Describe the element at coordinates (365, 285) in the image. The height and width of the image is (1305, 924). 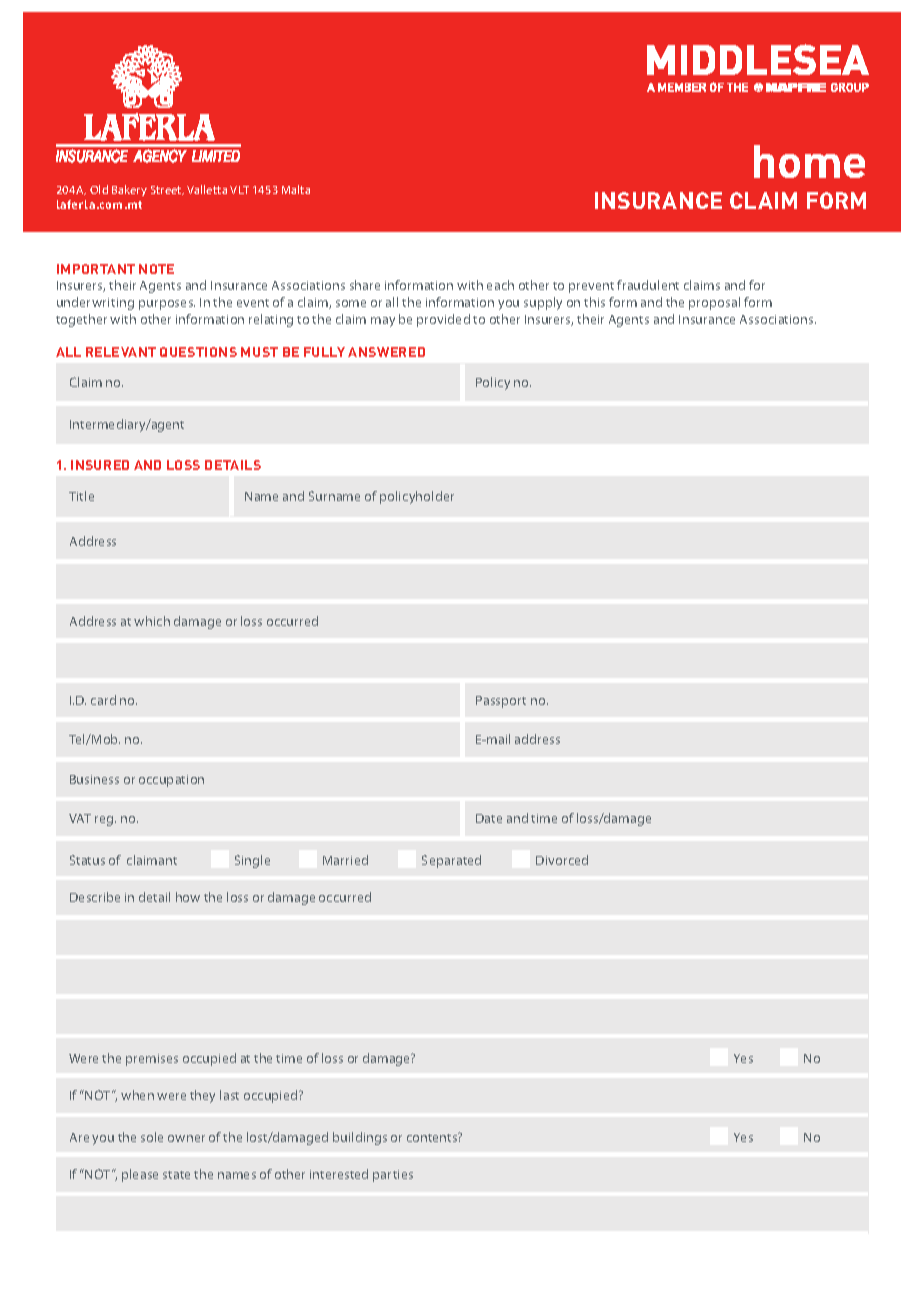
I see `share` at that location.
